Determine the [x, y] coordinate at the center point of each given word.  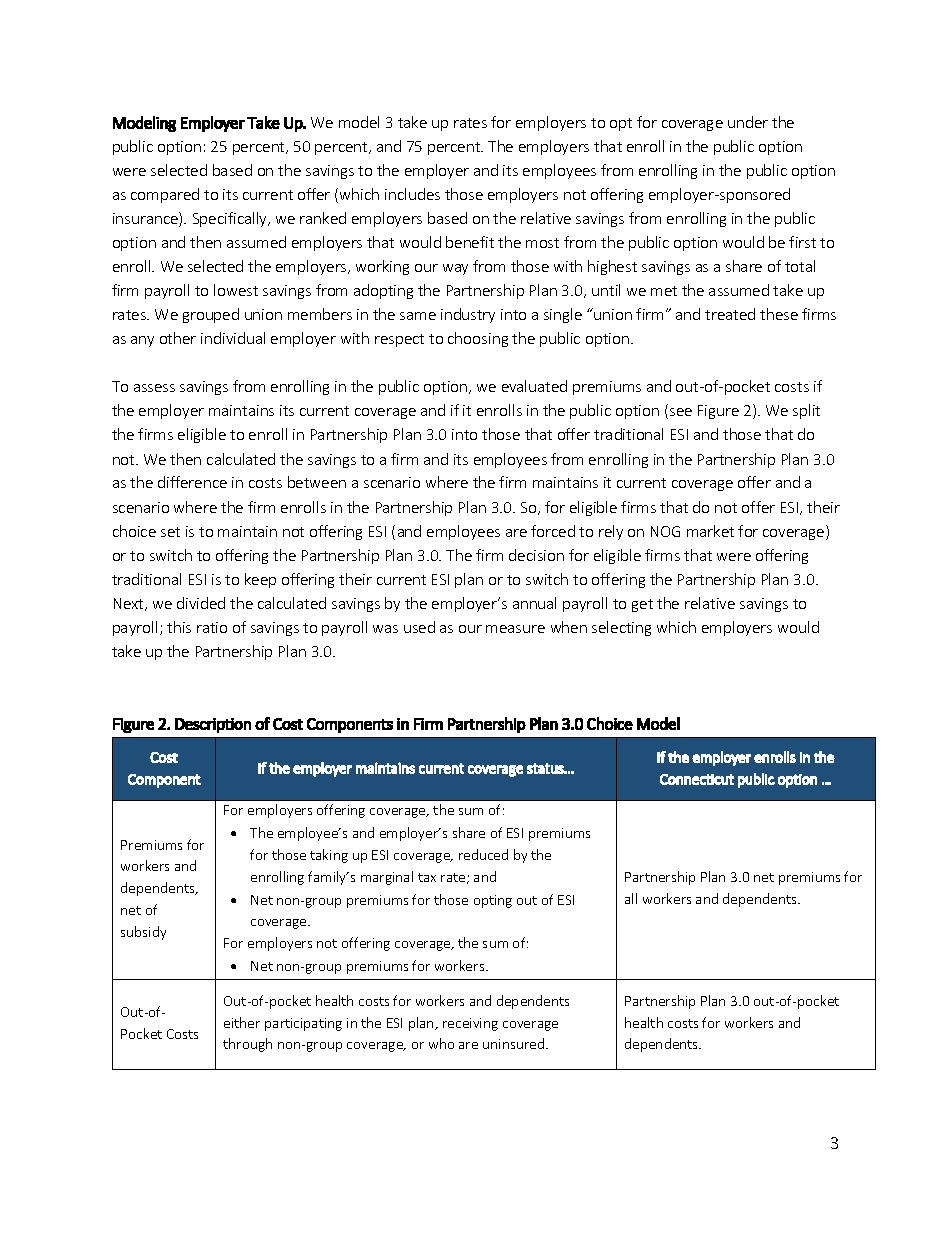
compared [165, 195]
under [748, 122]
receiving [470, 1024]
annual [534, 603]
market [710, 531]
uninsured [515, 1043]
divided [201, 603]
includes [412, 194]
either [242, 1022]
